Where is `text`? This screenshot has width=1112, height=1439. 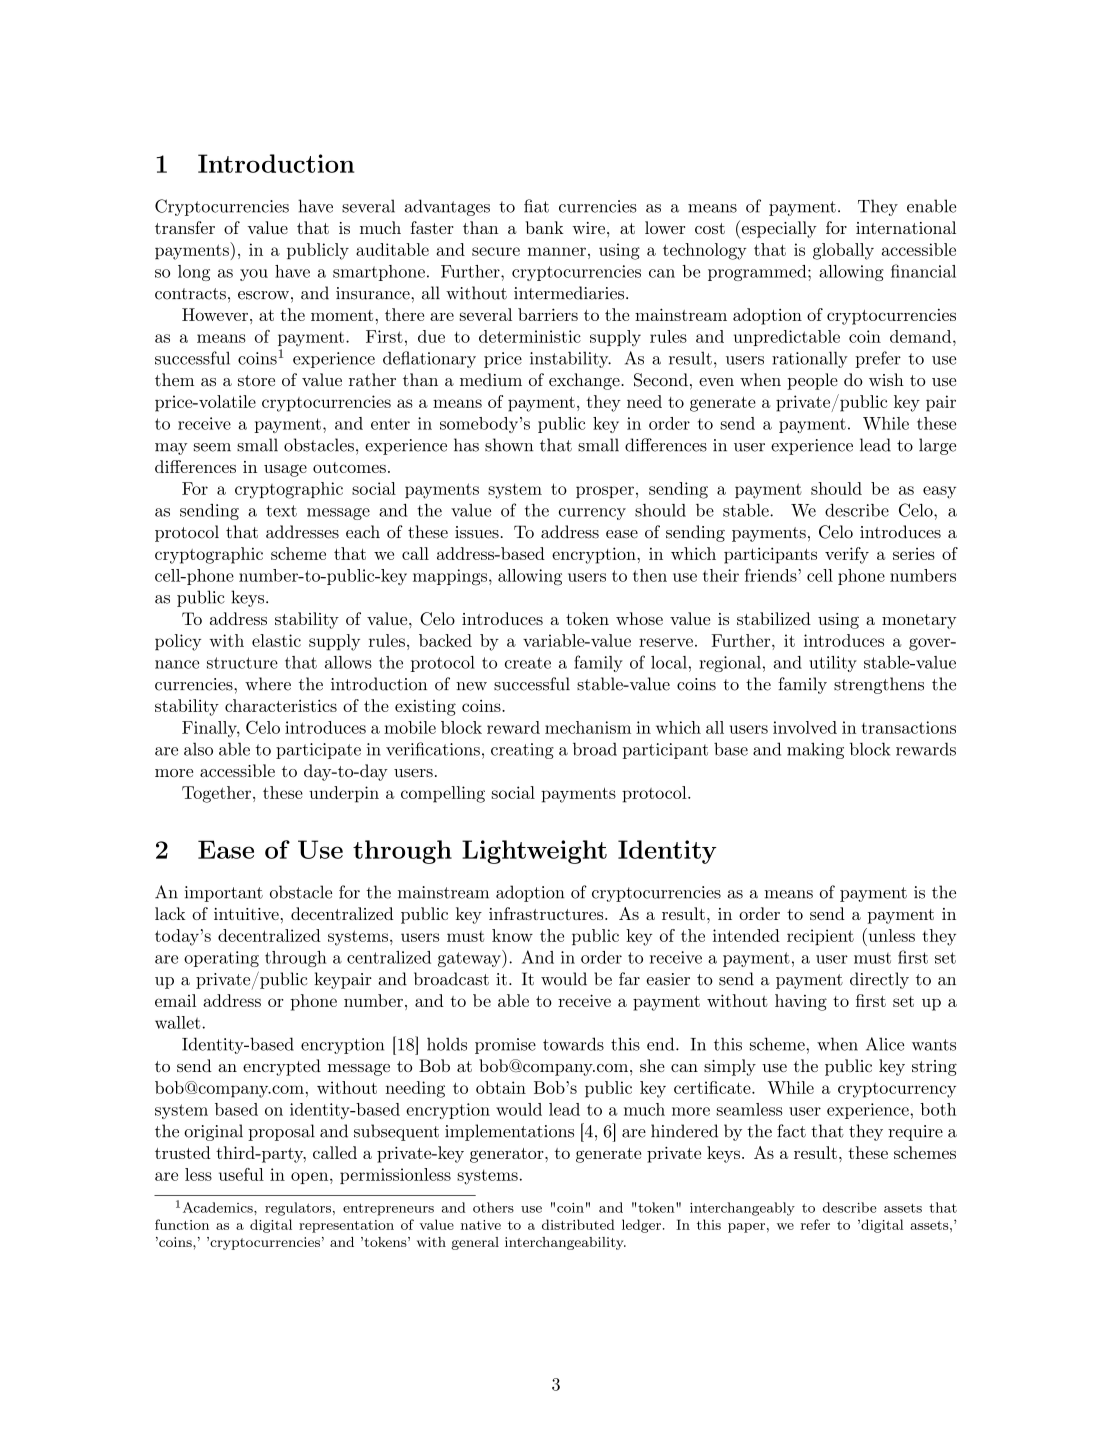
text is located at coordinates (281, 511).
